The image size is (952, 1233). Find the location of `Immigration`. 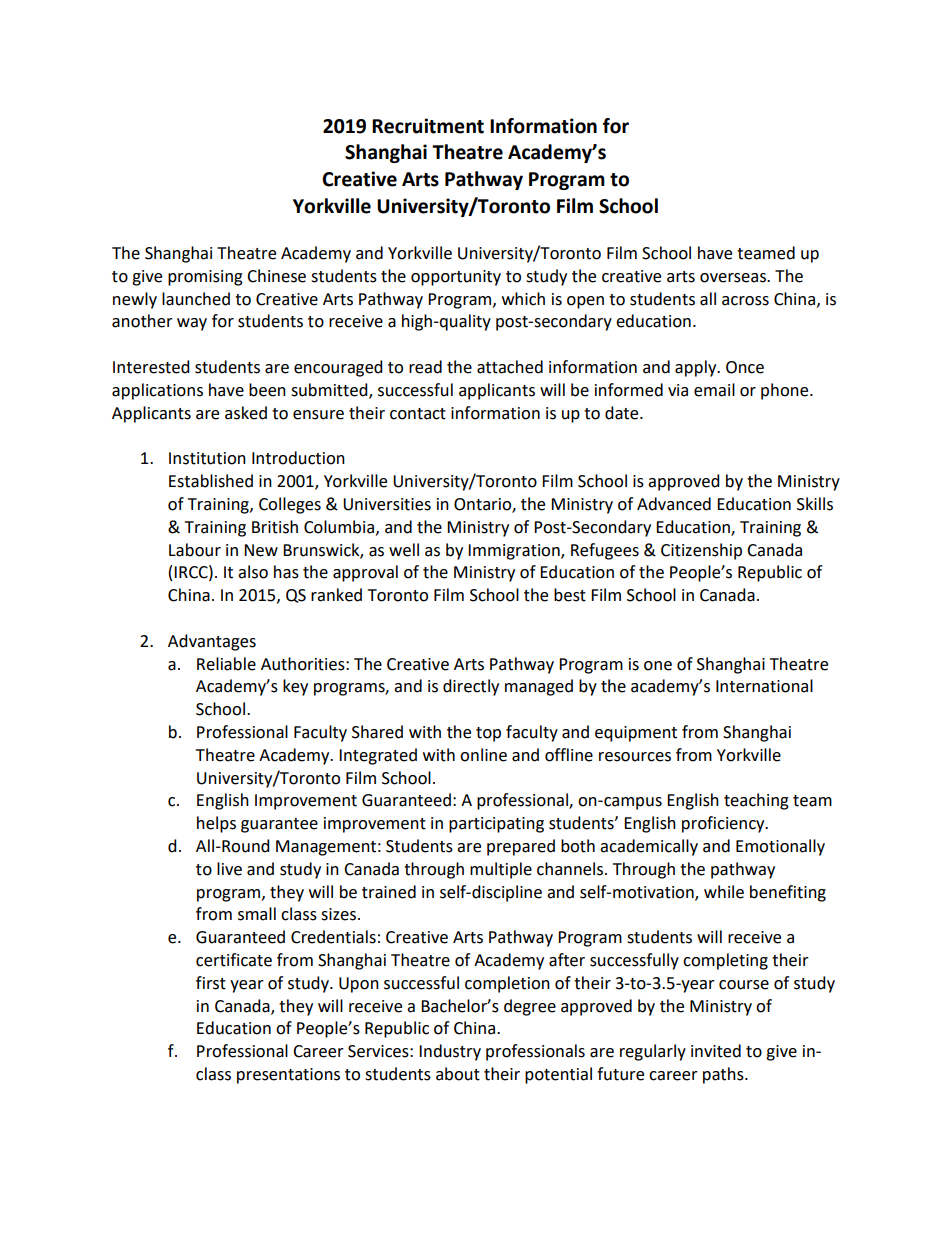

Immigration is located at coordinates (515, 552).
